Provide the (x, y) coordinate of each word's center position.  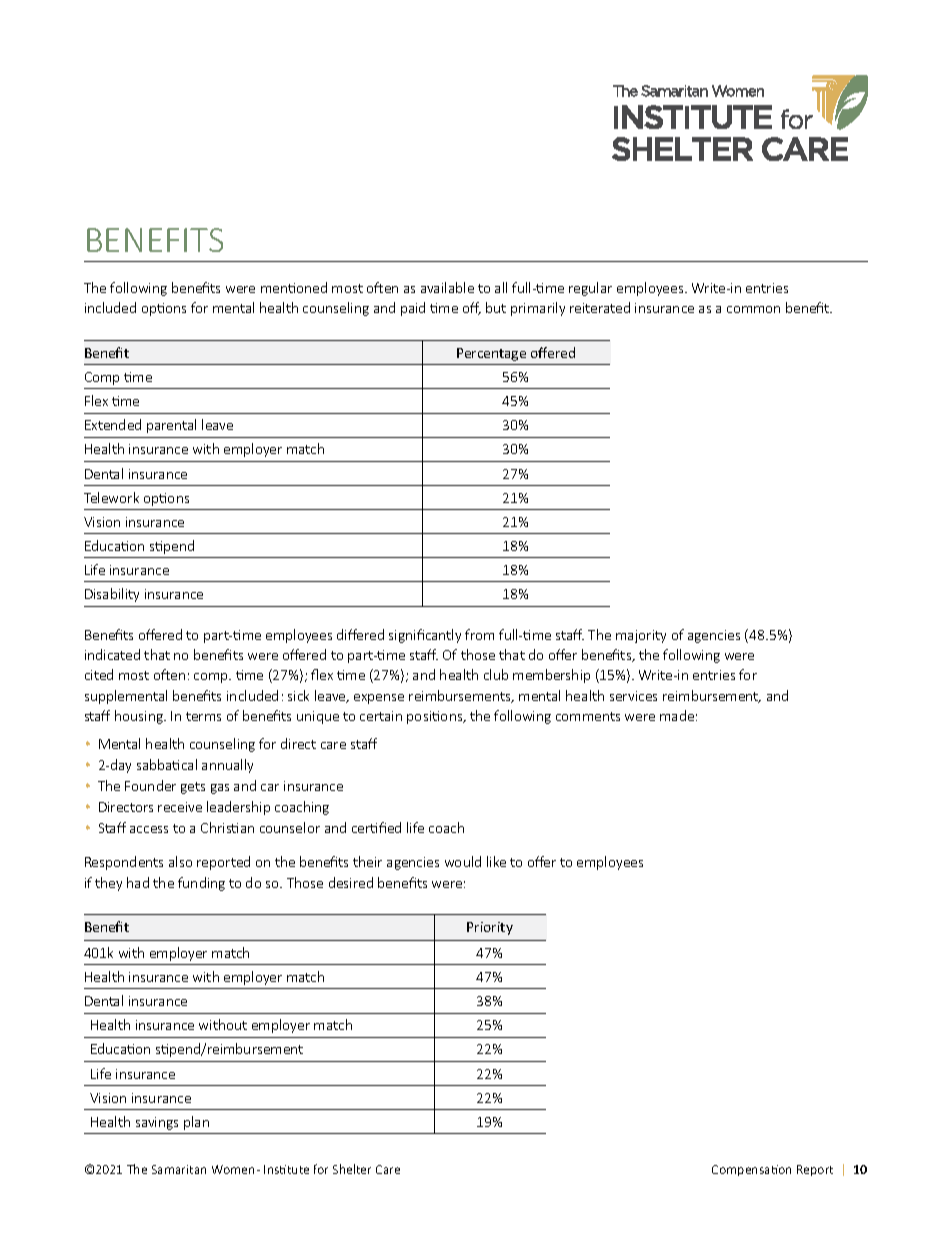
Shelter (352, 1169)
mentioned (294, 287)
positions (436, 717)
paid (413, 309)
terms (203, 716)
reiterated (600, 307)
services (633, 696)
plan (196, 1123)
